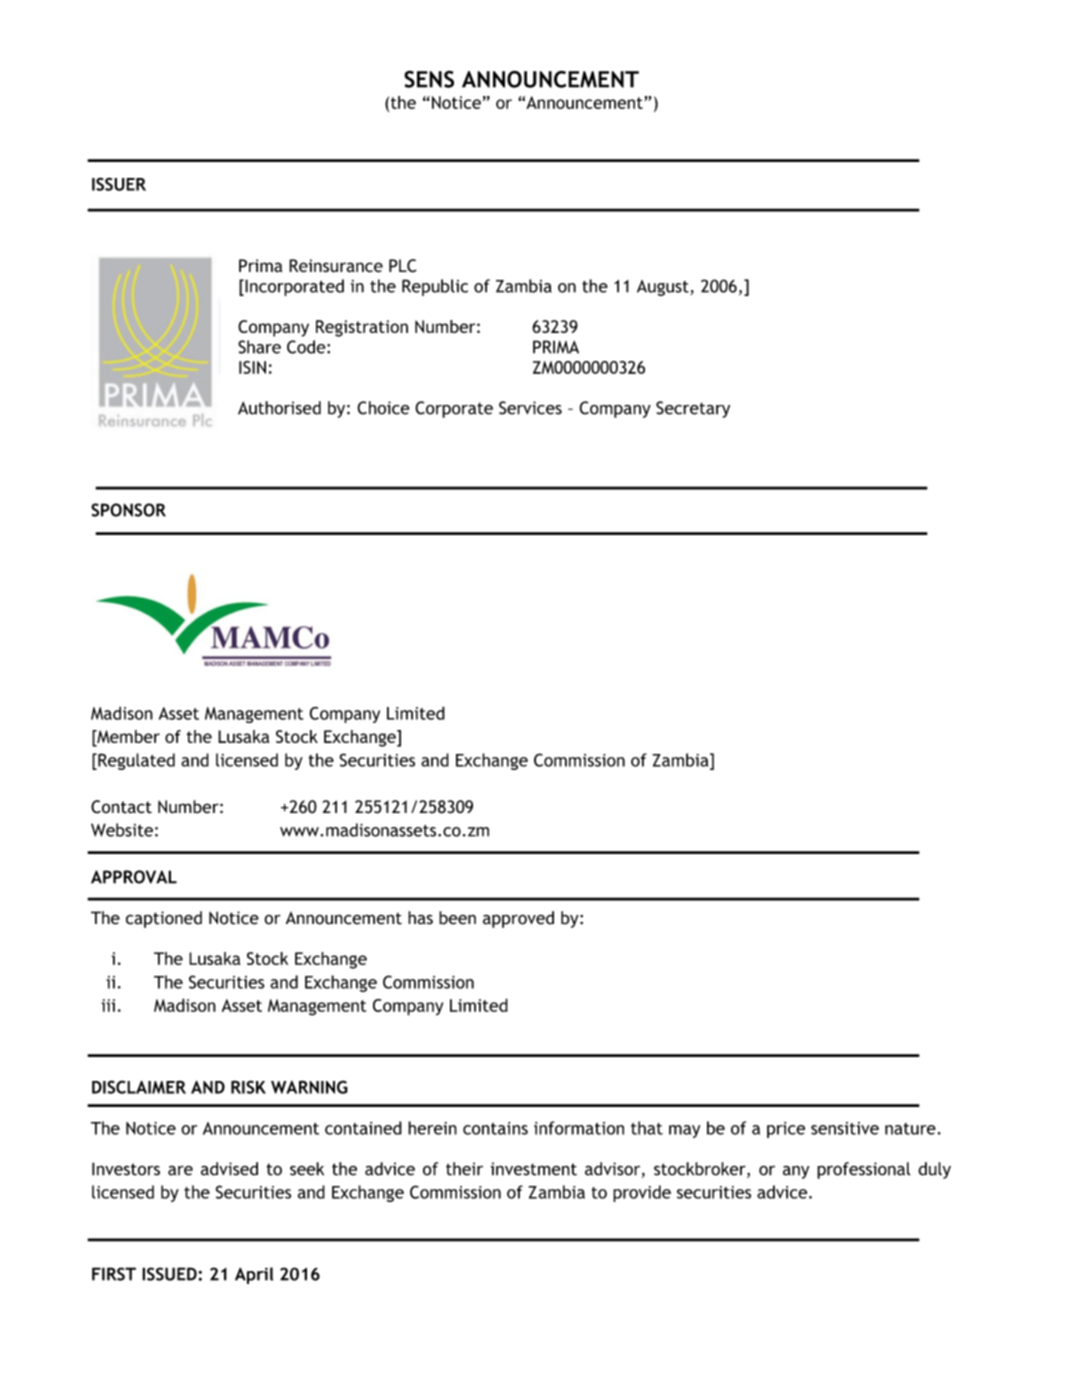  Describe the element at coordinates (435, 287) in the screenshot. I see `Republic` at that location.
